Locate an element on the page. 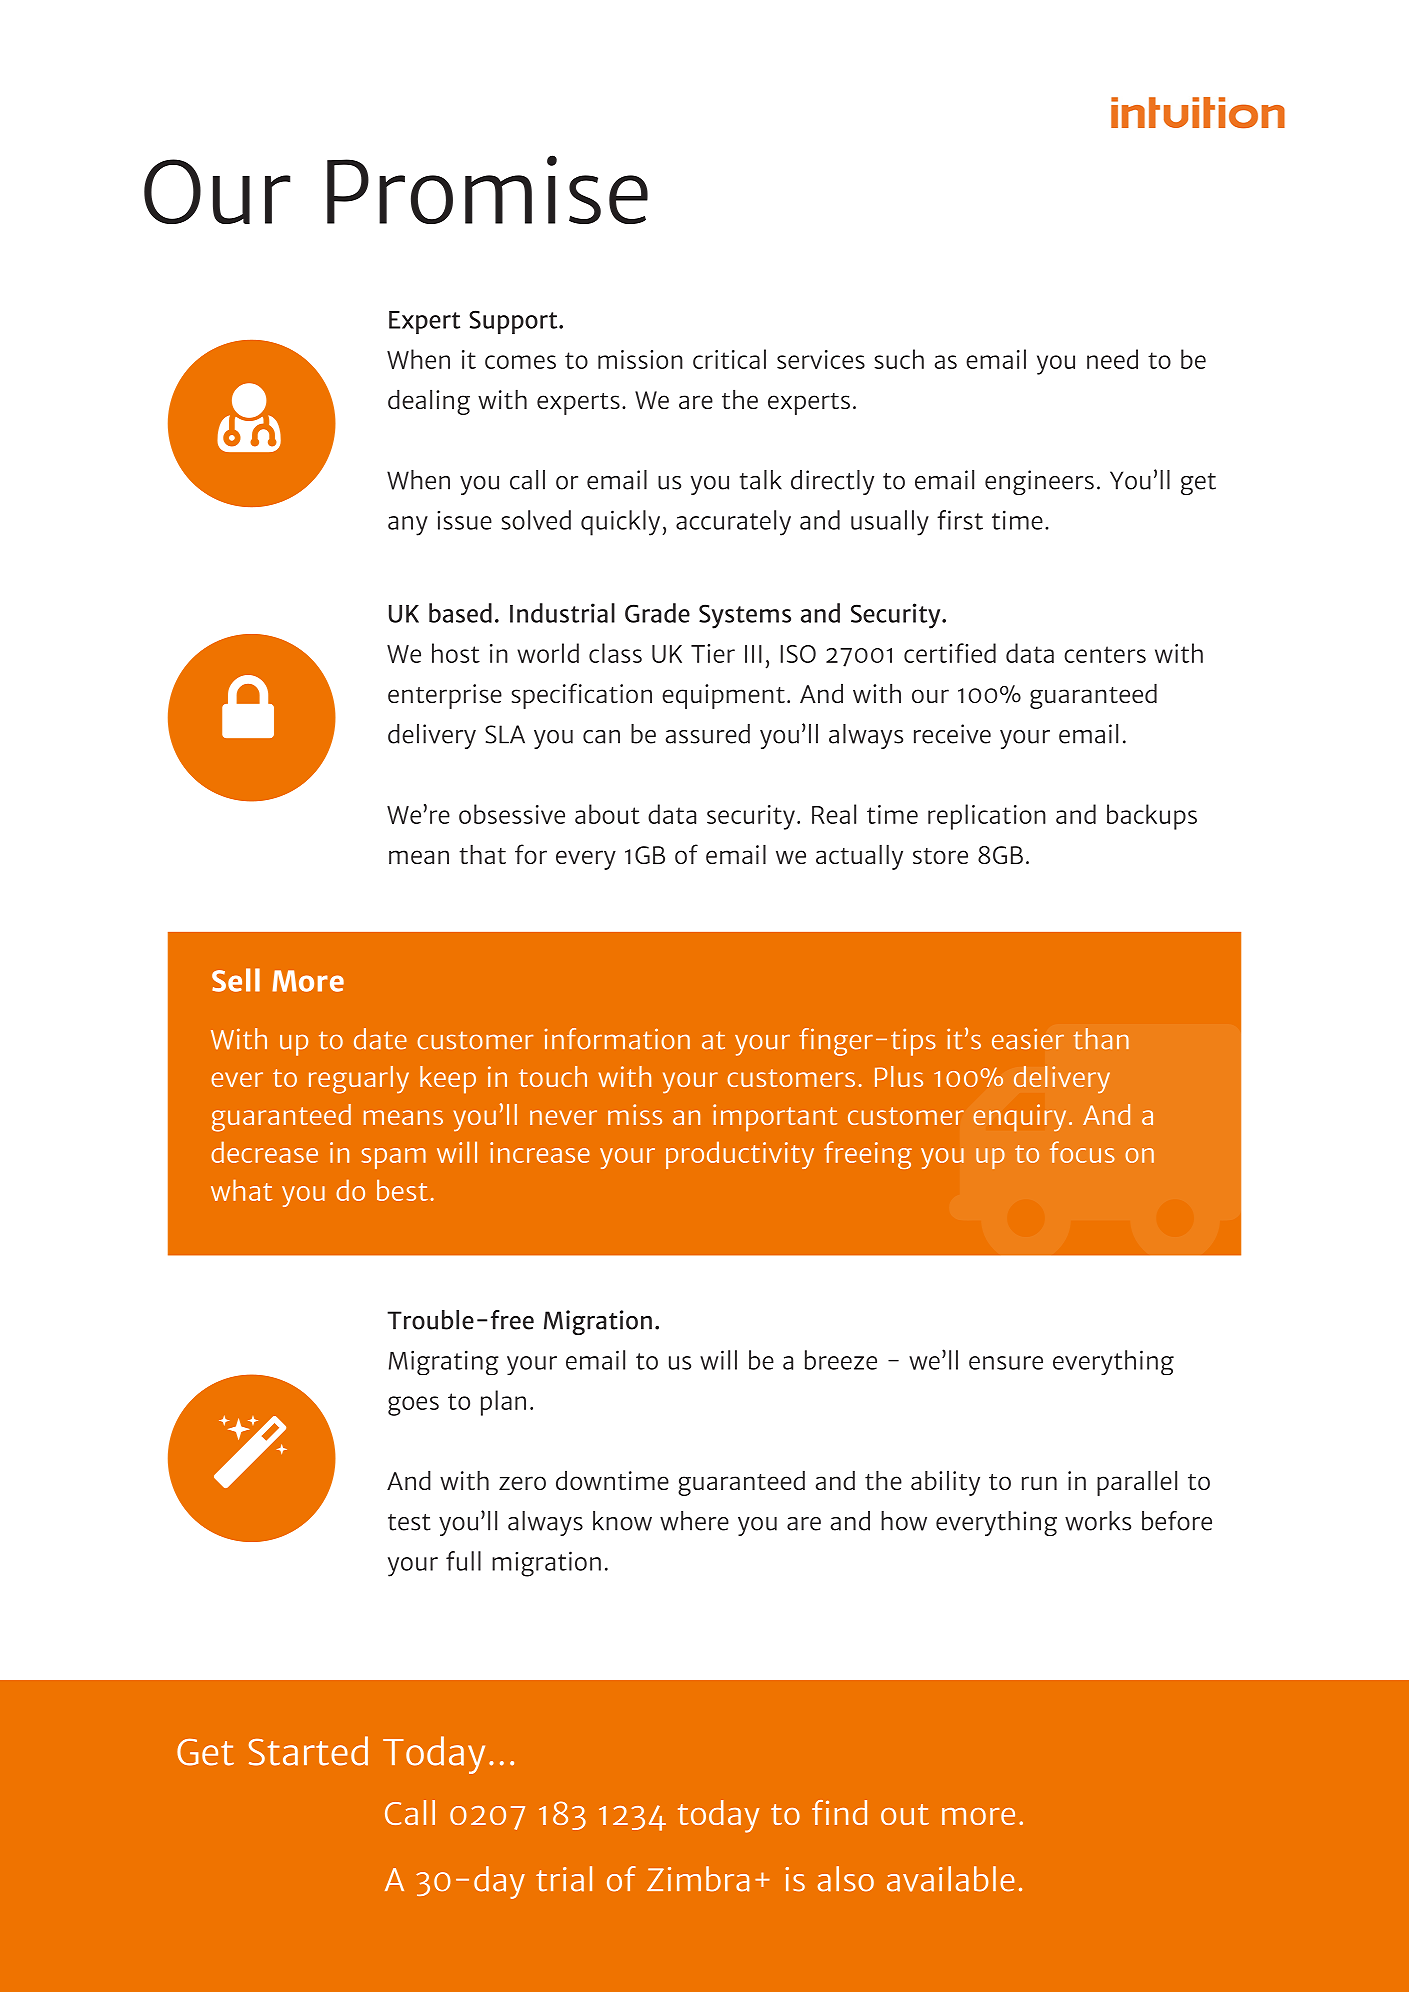  Started is located at coordinates (308, 1751).
